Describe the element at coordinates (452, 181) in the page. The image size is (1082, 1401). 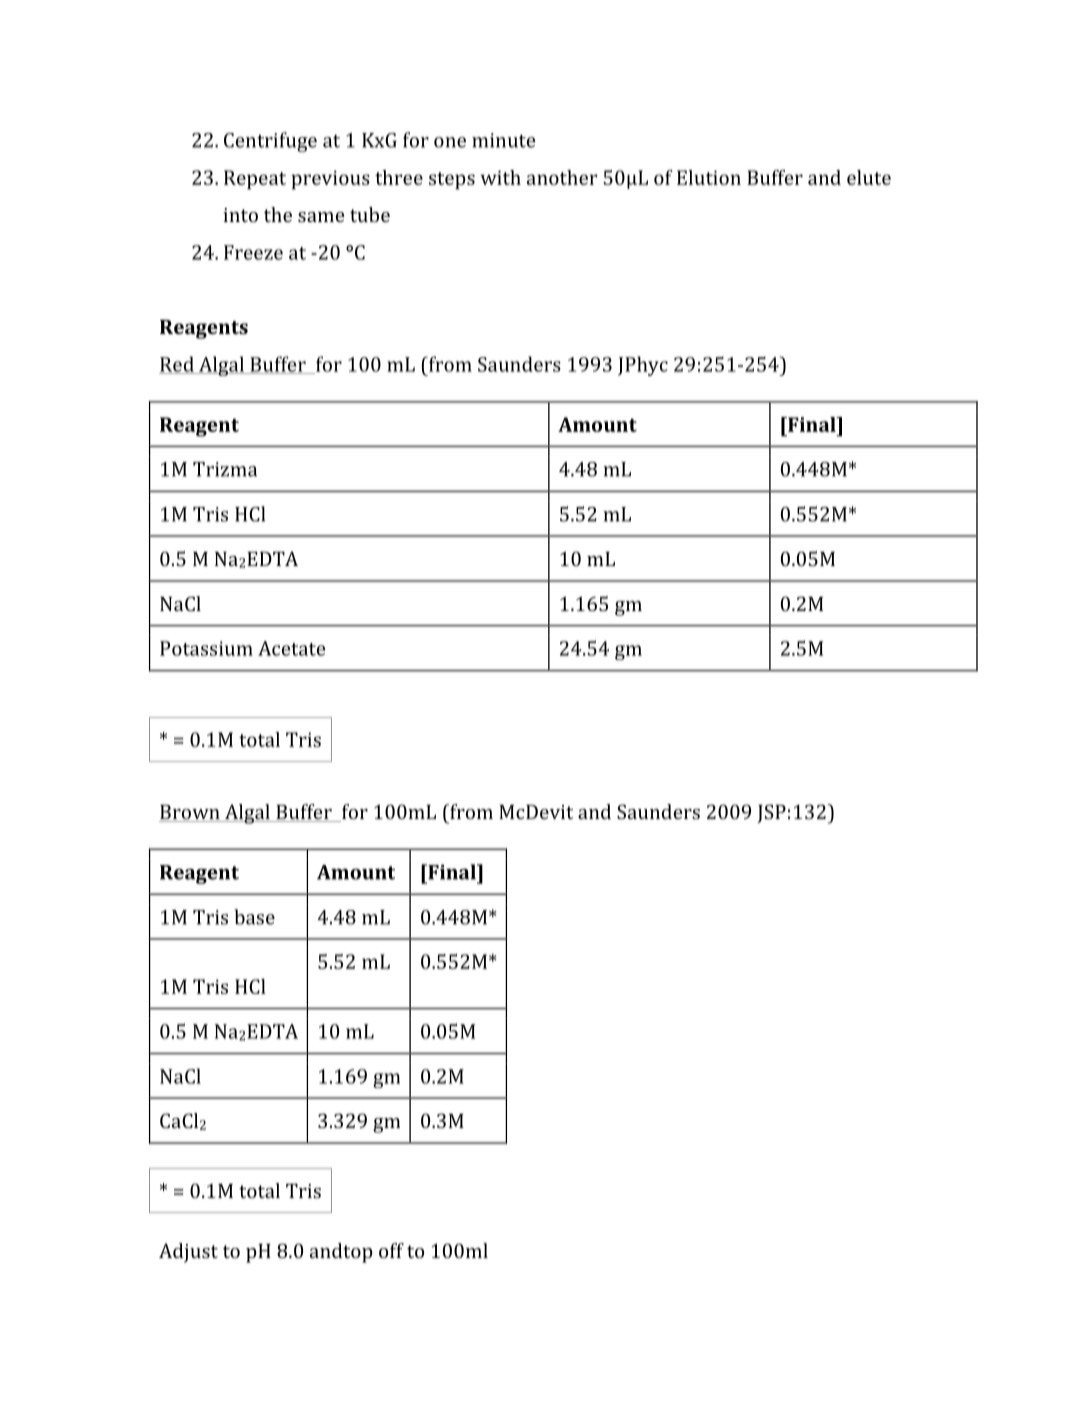
I see `steps` at that location.
